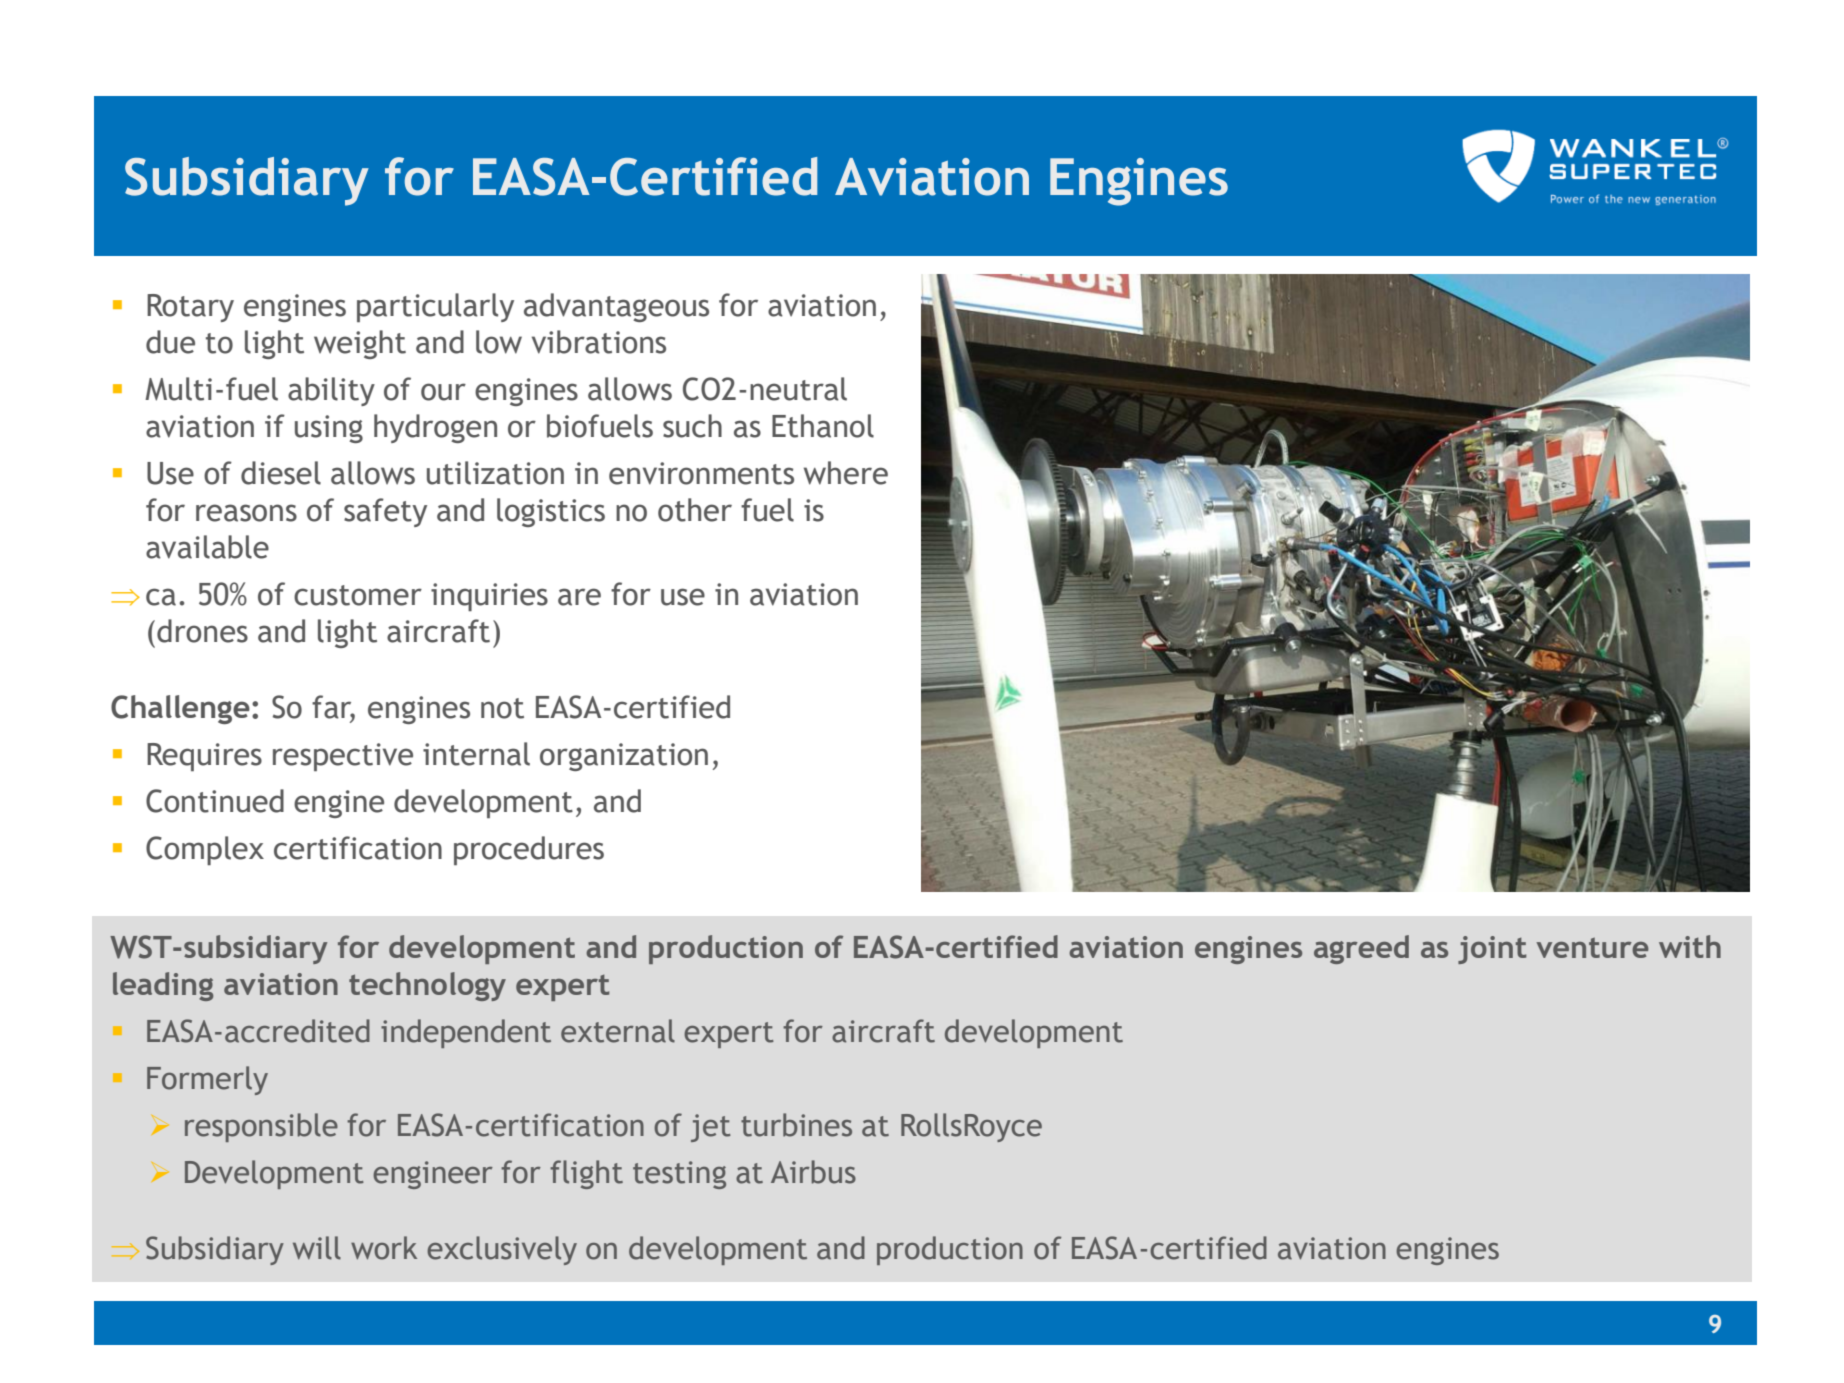 The width and height of the screenshot is (1844, 1383). Describe the element at coordinates (579, 597) in the screenshot. I see `are` at that location.
